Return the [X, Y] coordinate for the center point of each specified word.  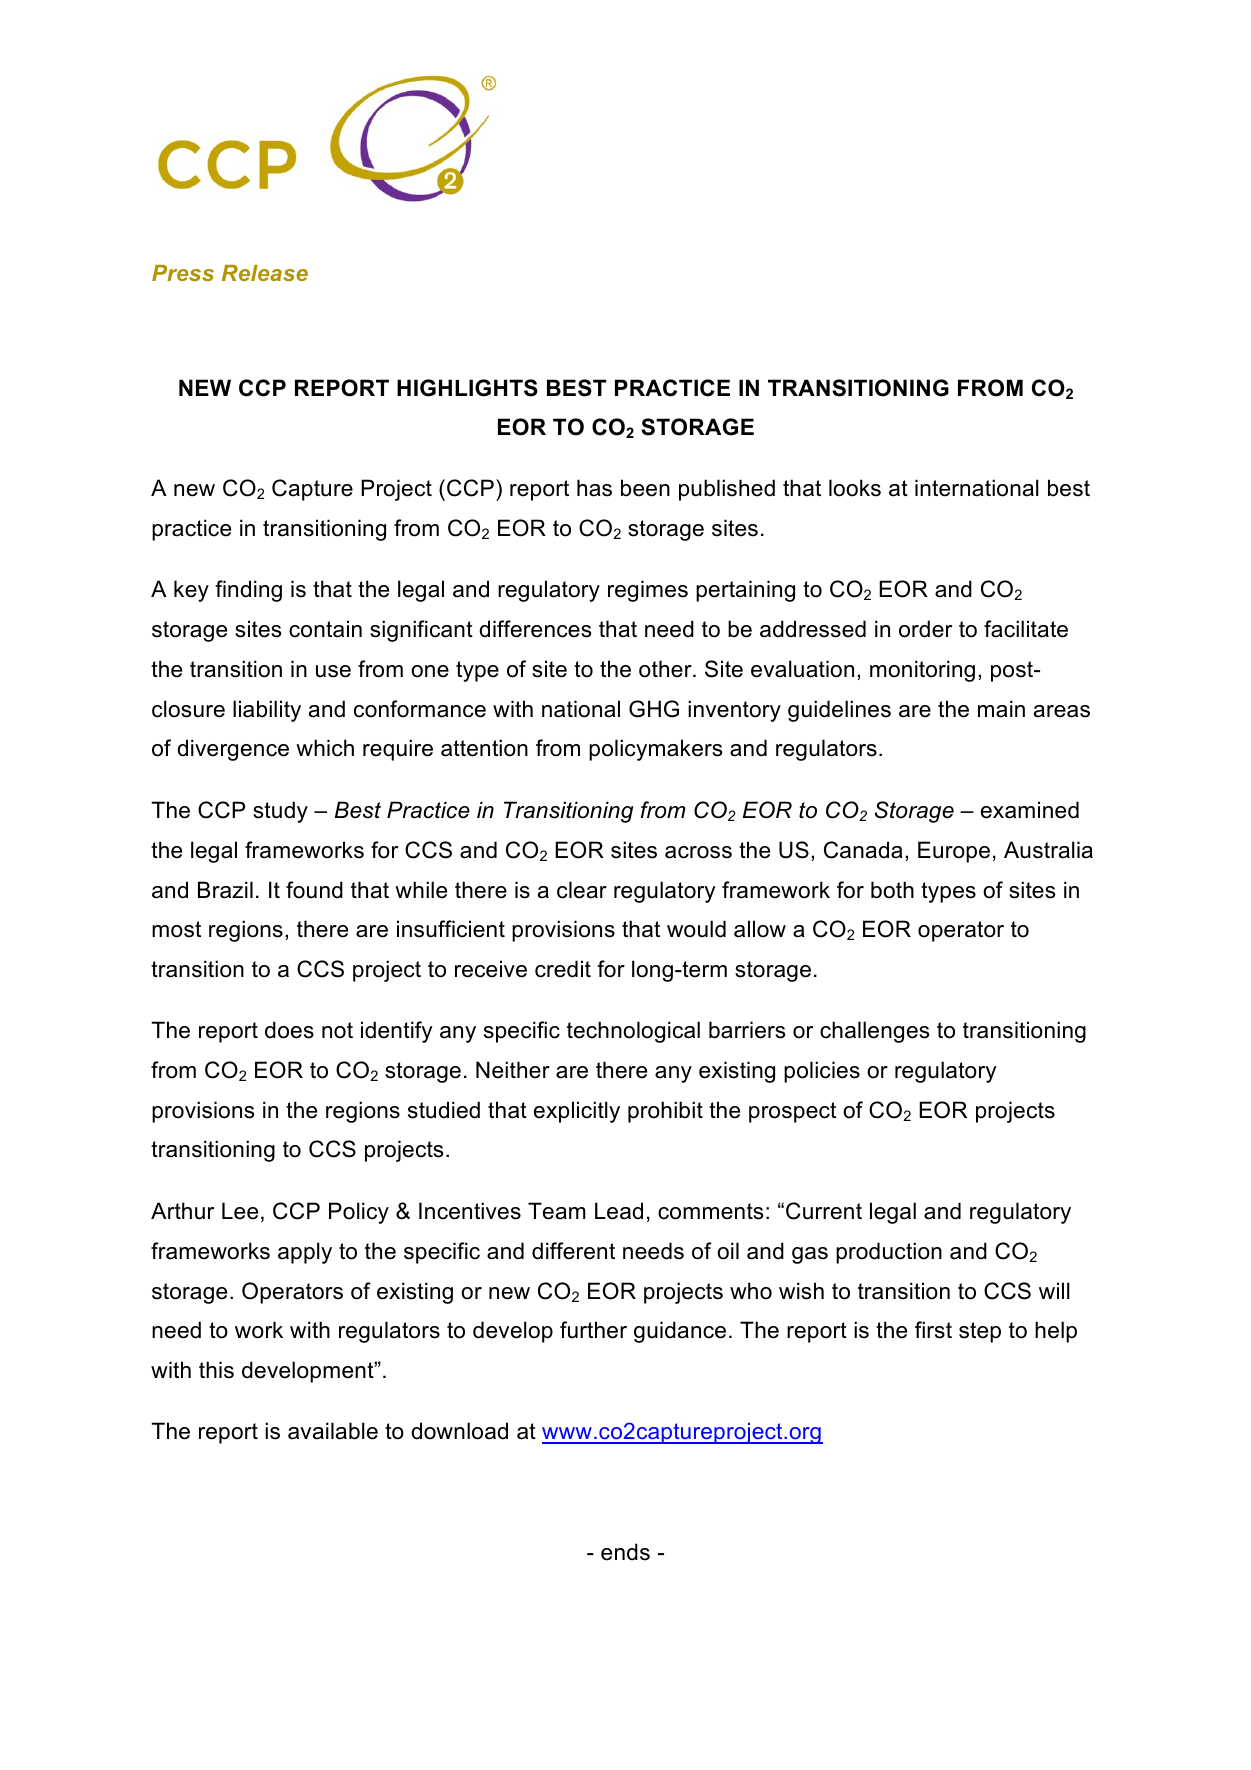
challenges [874, 1032]
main [1001, 709]
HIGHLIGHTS [467, 388]
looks [855, 488]
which [325, 748]
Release [265, 273]
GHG [654, 709]
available [333, 1431]
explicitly [577, 1112]
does [289, 1030]
